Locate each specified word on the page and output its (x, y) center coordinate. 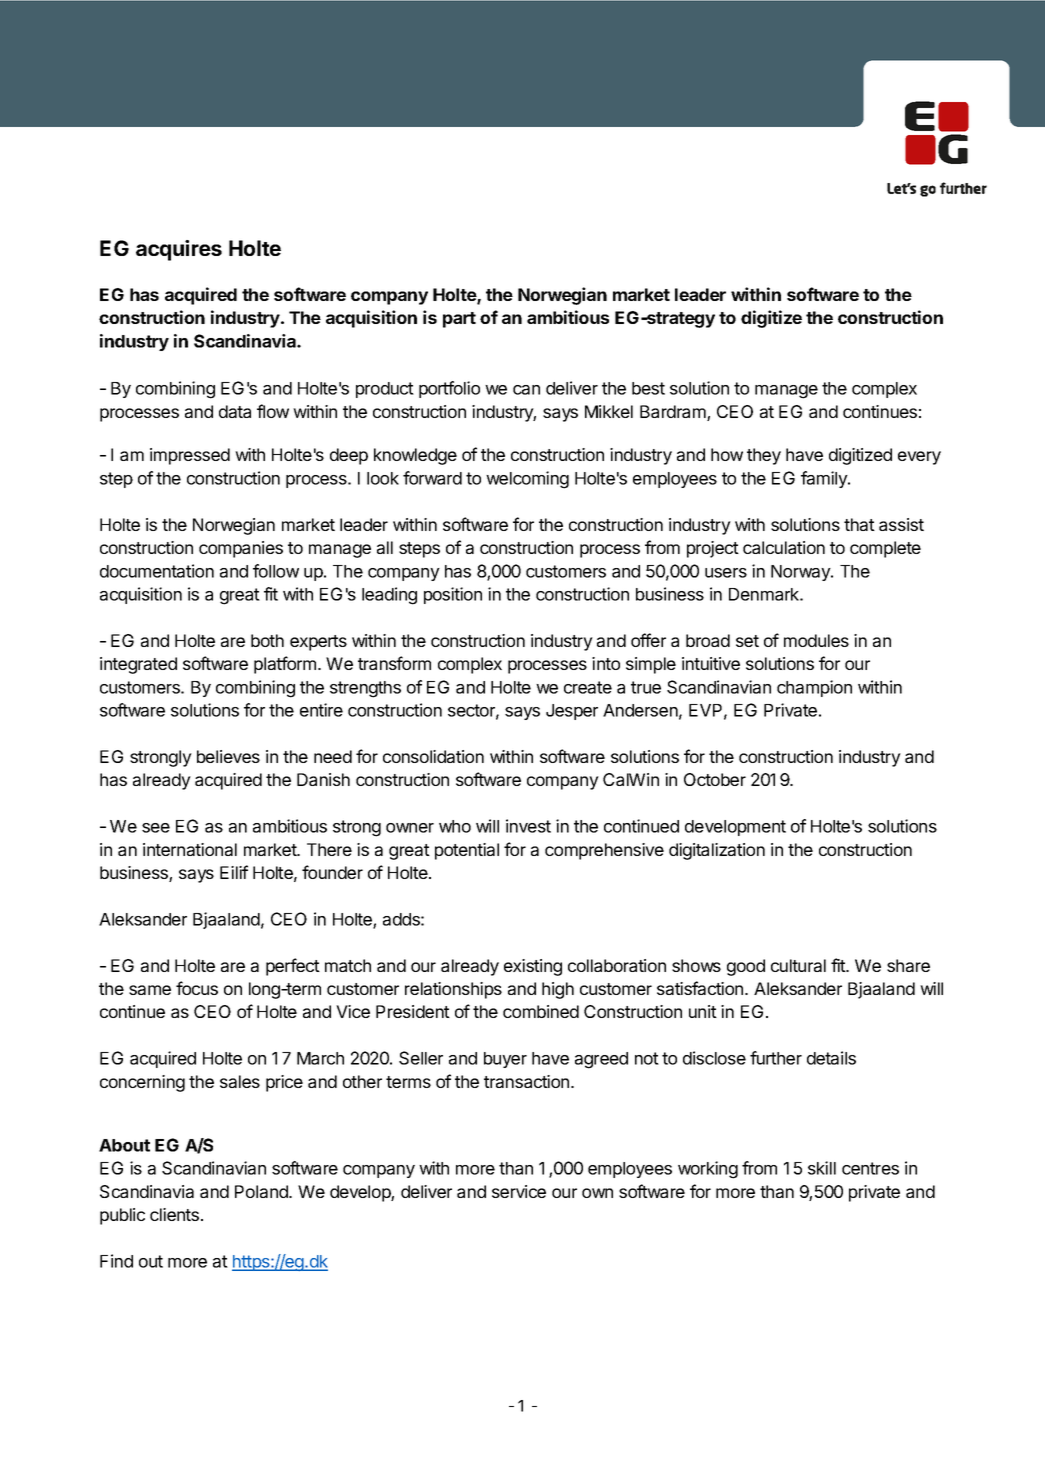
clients (174, 1214)
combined (541, 1011)
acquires (179, 250)
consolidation (433, 756)
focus (197, 988)
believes (228, 756)
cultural (798, 965)
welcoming (527, 480)
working (708, 1170)
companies (241, 549)
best (648, 388)
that (859, 524)
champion (814, 688)
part (459, 320)
